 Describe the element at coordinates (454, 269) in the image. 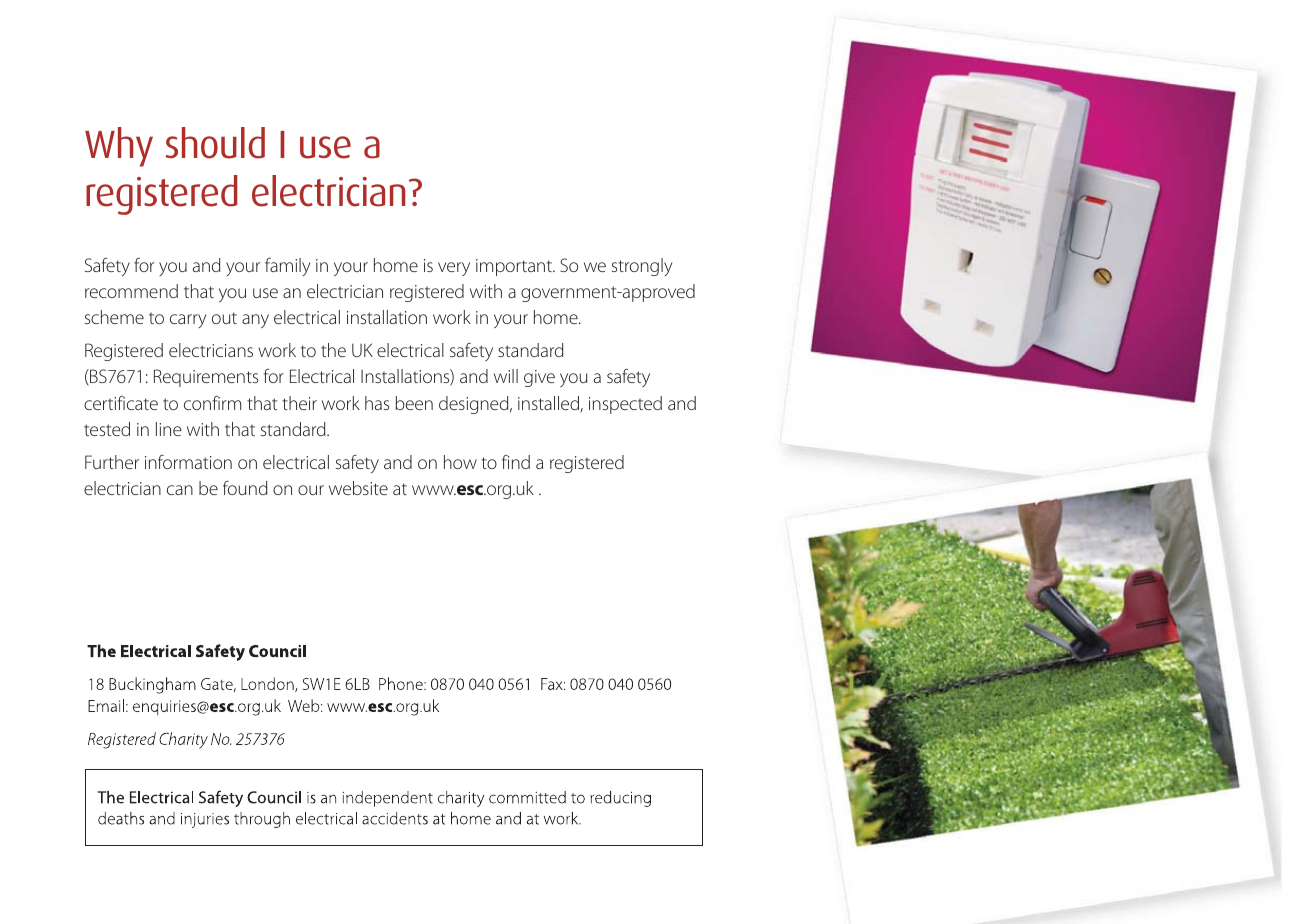

I see `very` at that location.
